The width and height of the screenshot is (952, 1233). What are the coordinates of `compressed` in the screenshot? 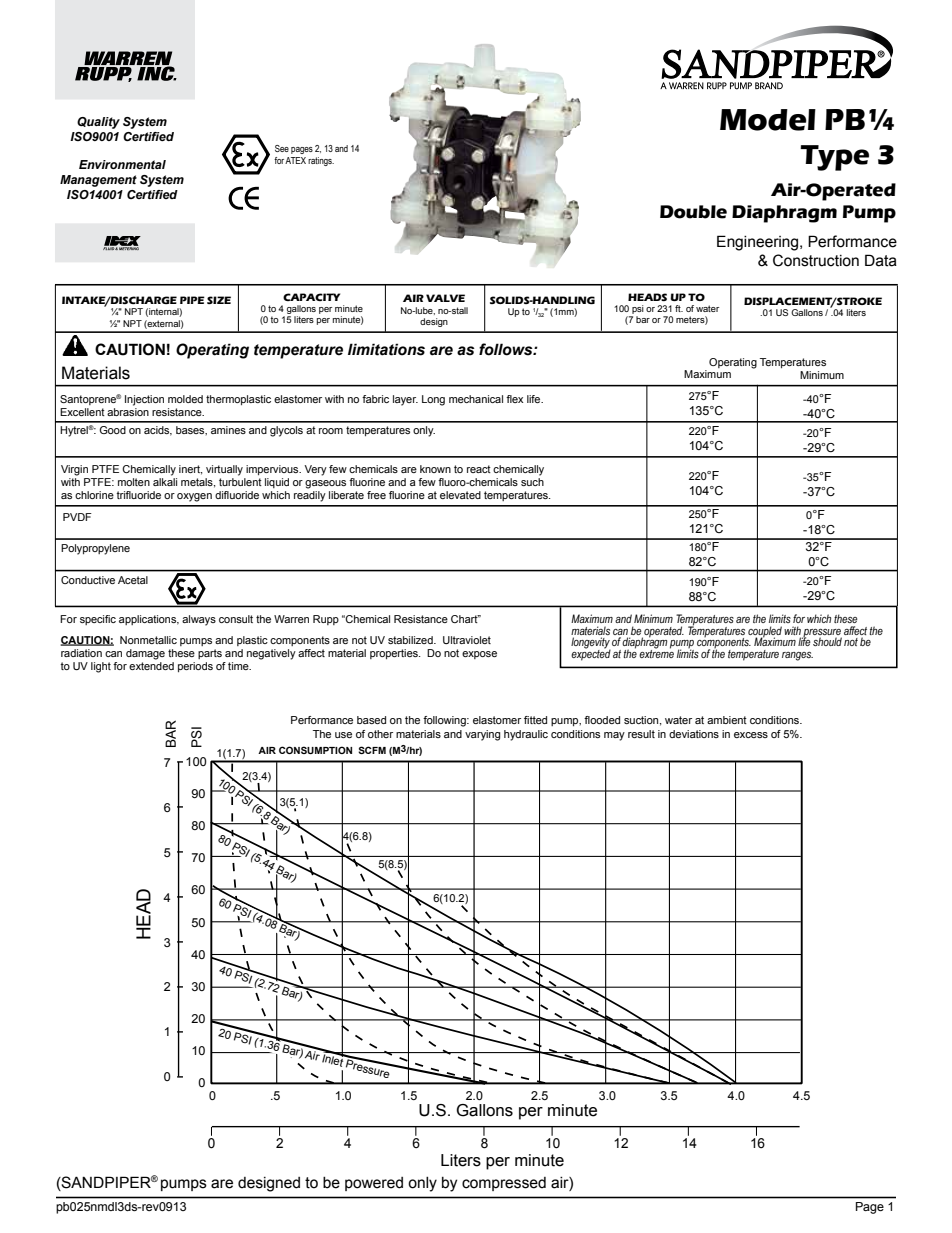 It's located at (504, 1184).
